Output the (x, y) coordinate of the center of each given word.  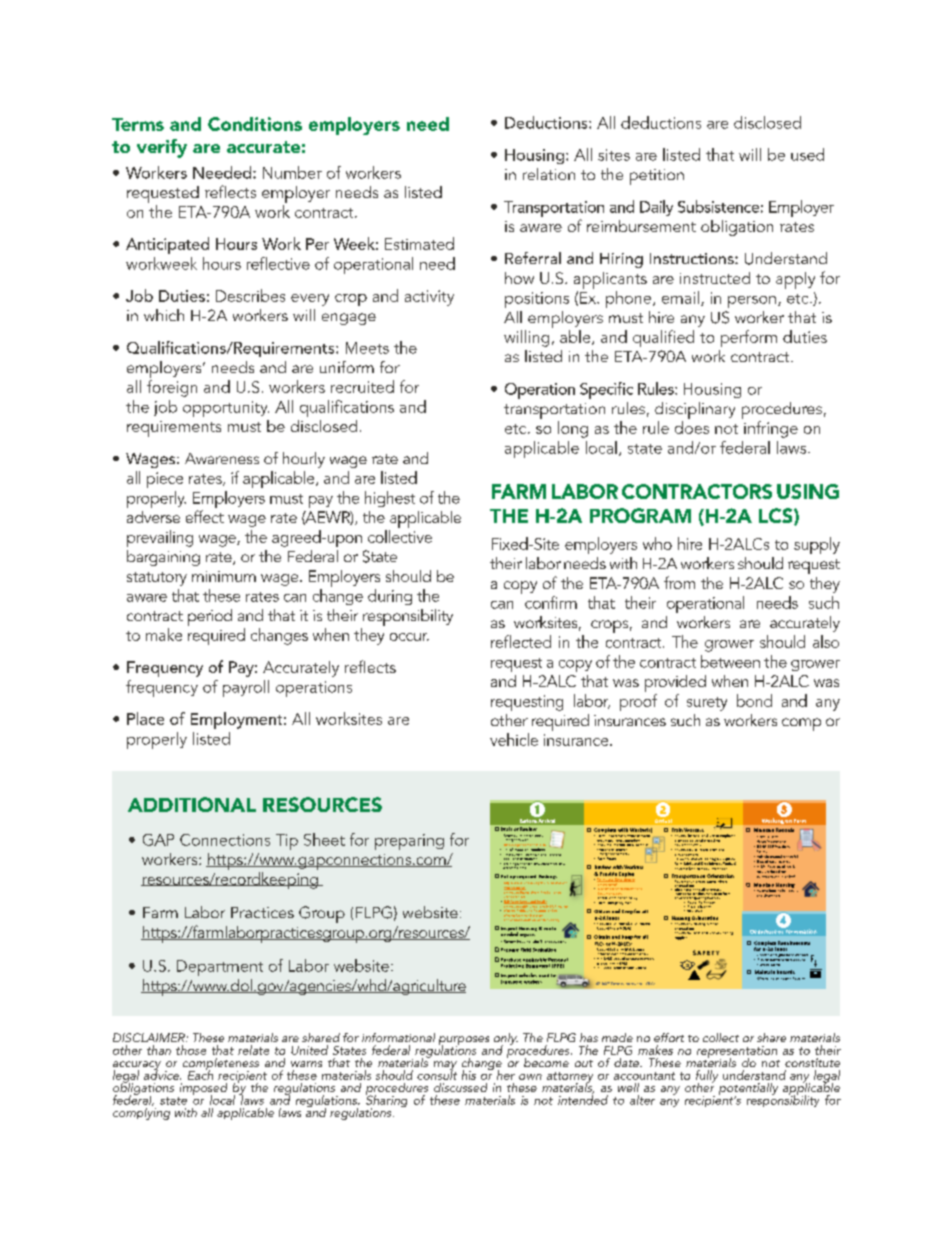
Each (200, 1074)
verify (162, 148)
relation (549, 174)
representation (737, 1053)
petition (657, 177)
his (469, 1075)
